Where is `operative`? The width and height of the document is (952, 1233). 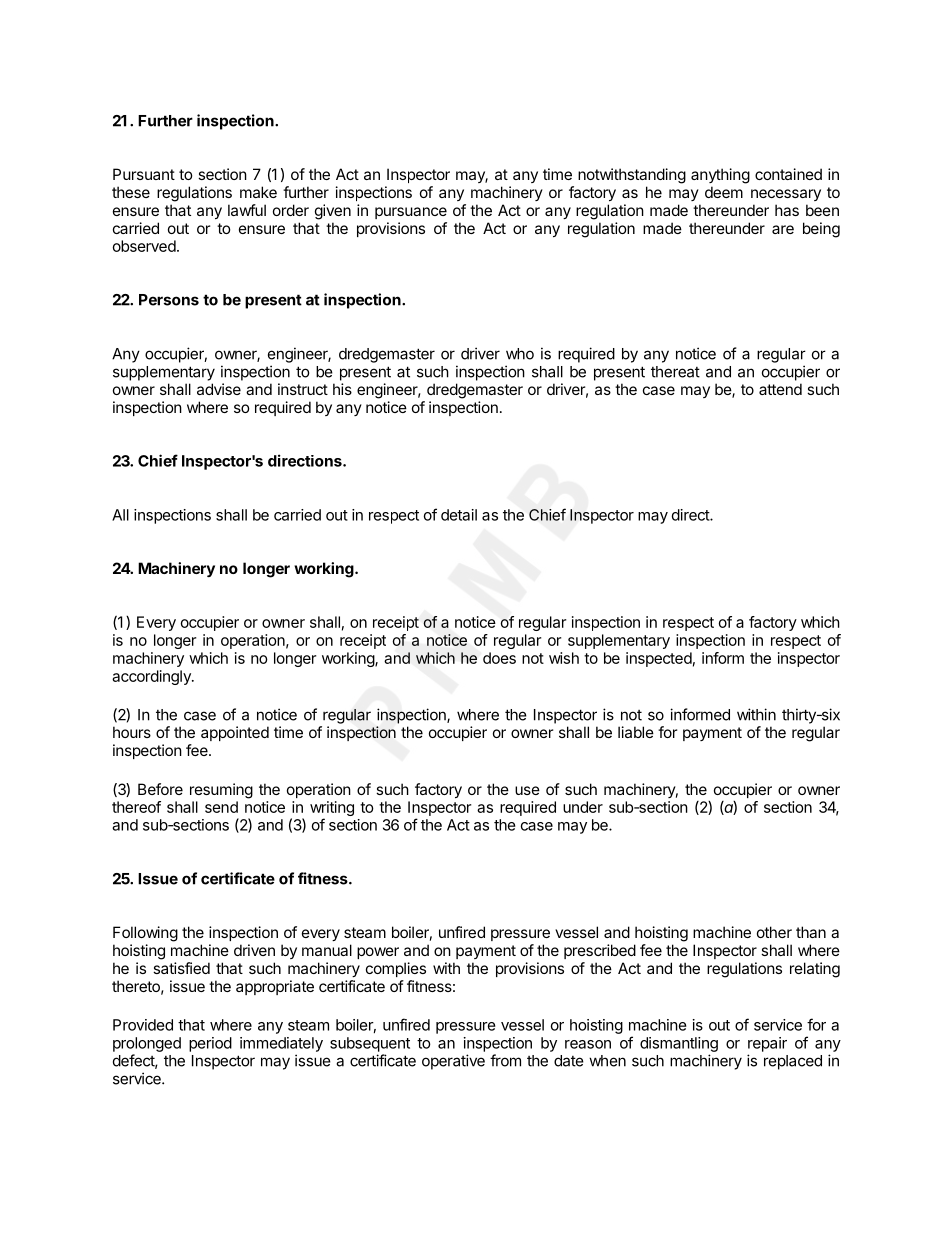
operative is located at coordinates (453, 1062).
